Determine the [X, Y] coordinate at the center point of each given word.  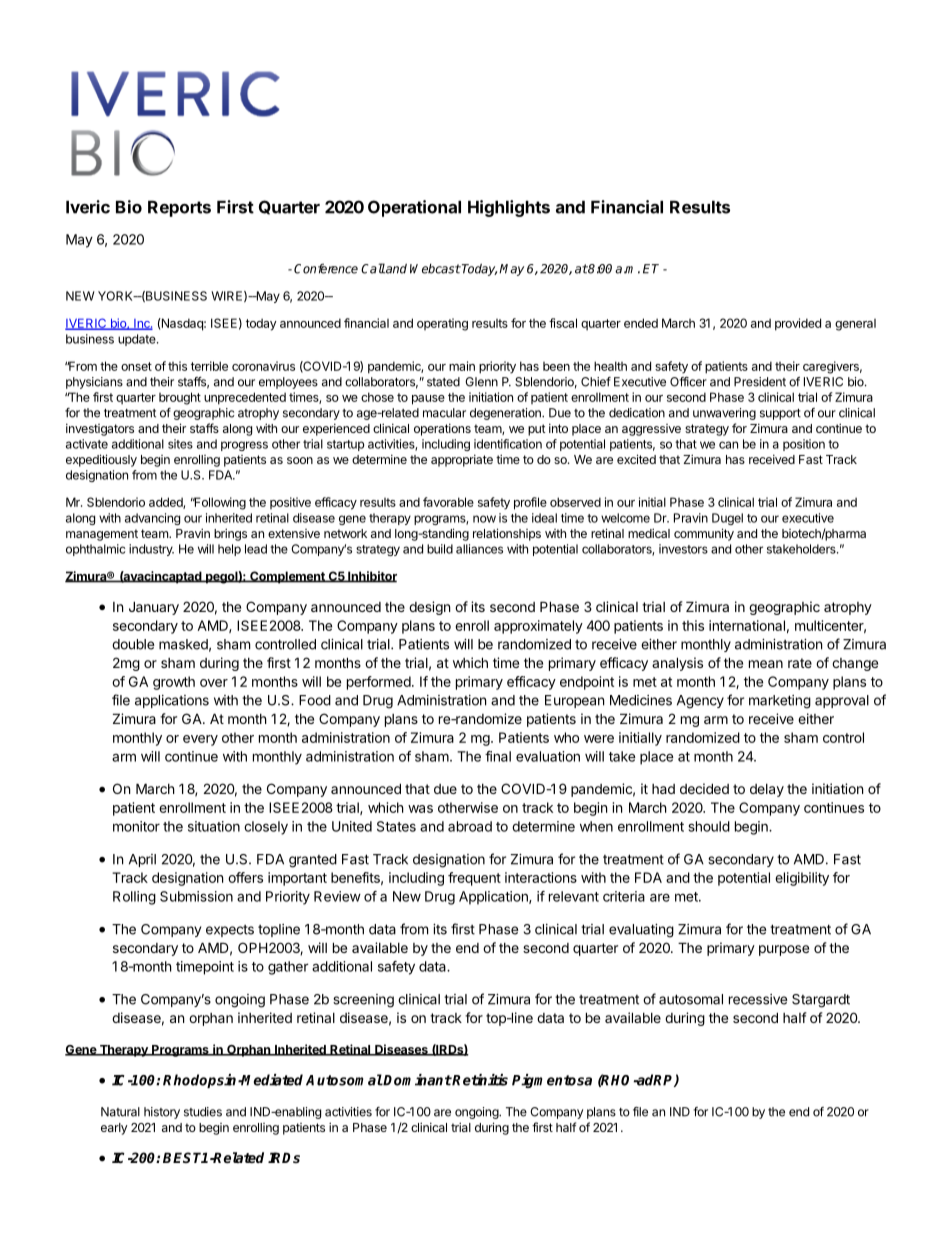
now [484, 519]
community [704, 534]
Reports [179, 208]
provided [798, 324]
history [162, 1113]
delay [767, 790]
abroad [470, 826]
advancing [152, 519]
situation [214, 826]
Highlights [509, 208]
